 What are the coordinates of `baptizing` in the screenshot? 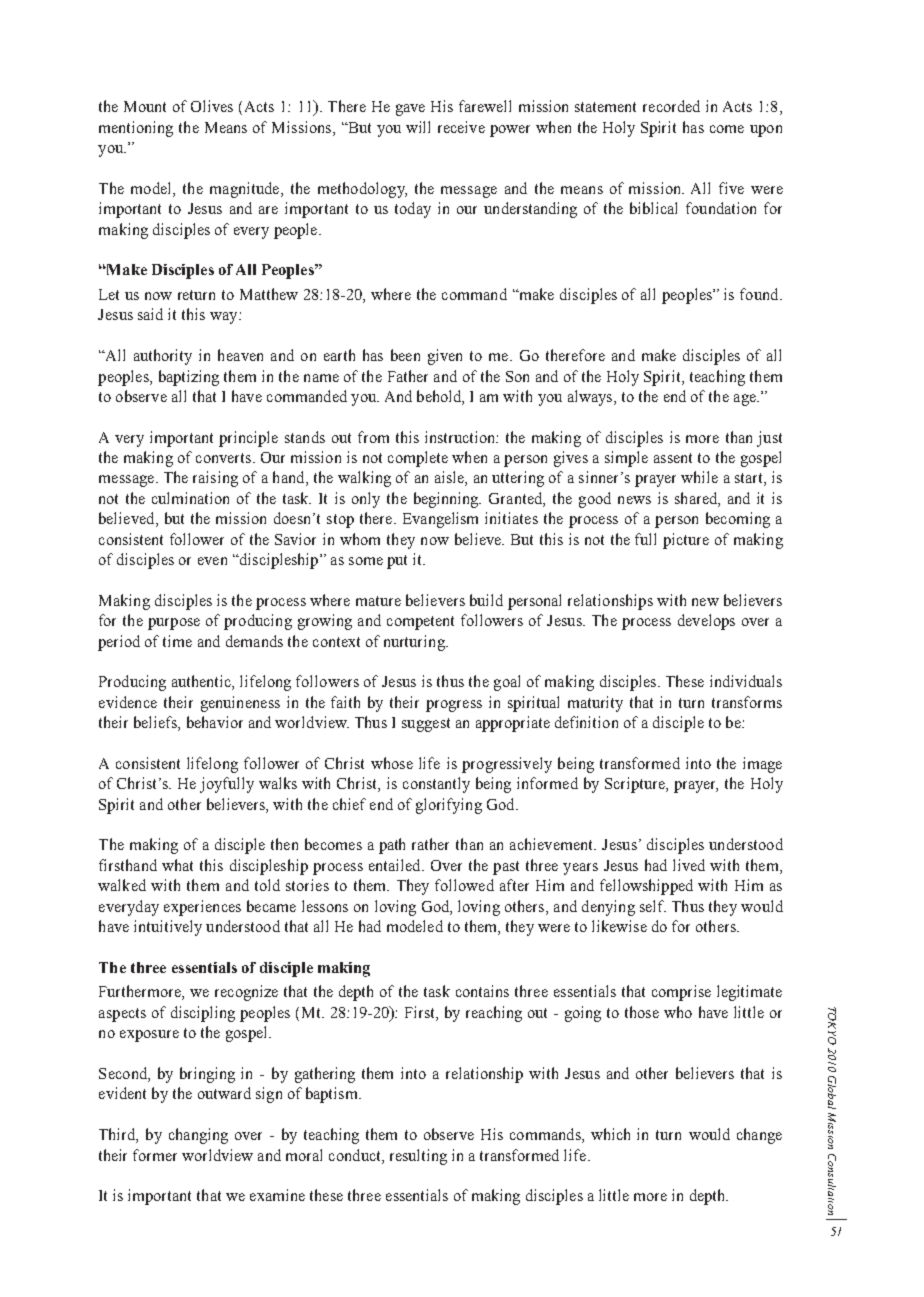 It's located at (189, 378).
